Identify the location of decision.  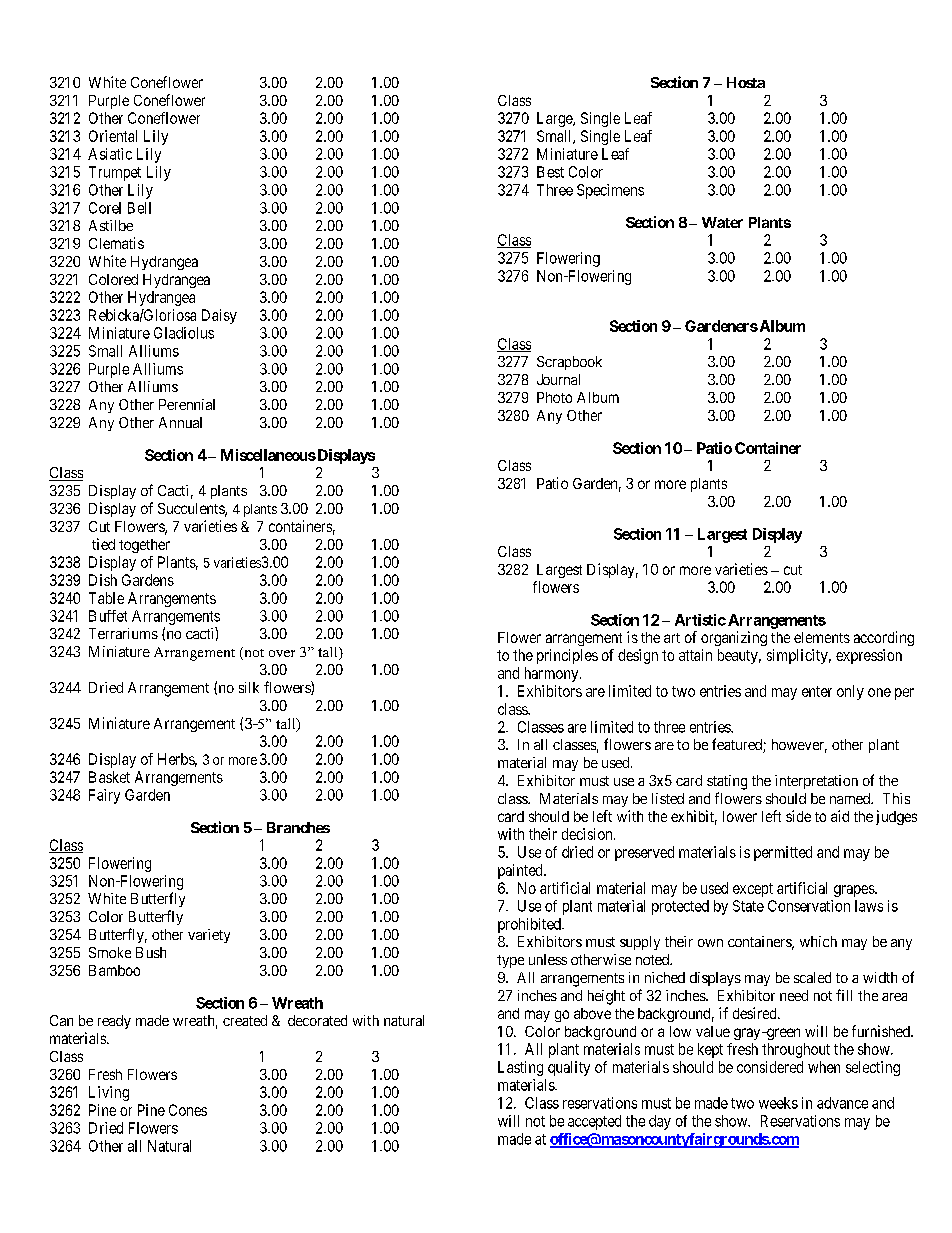
(588, 834).
